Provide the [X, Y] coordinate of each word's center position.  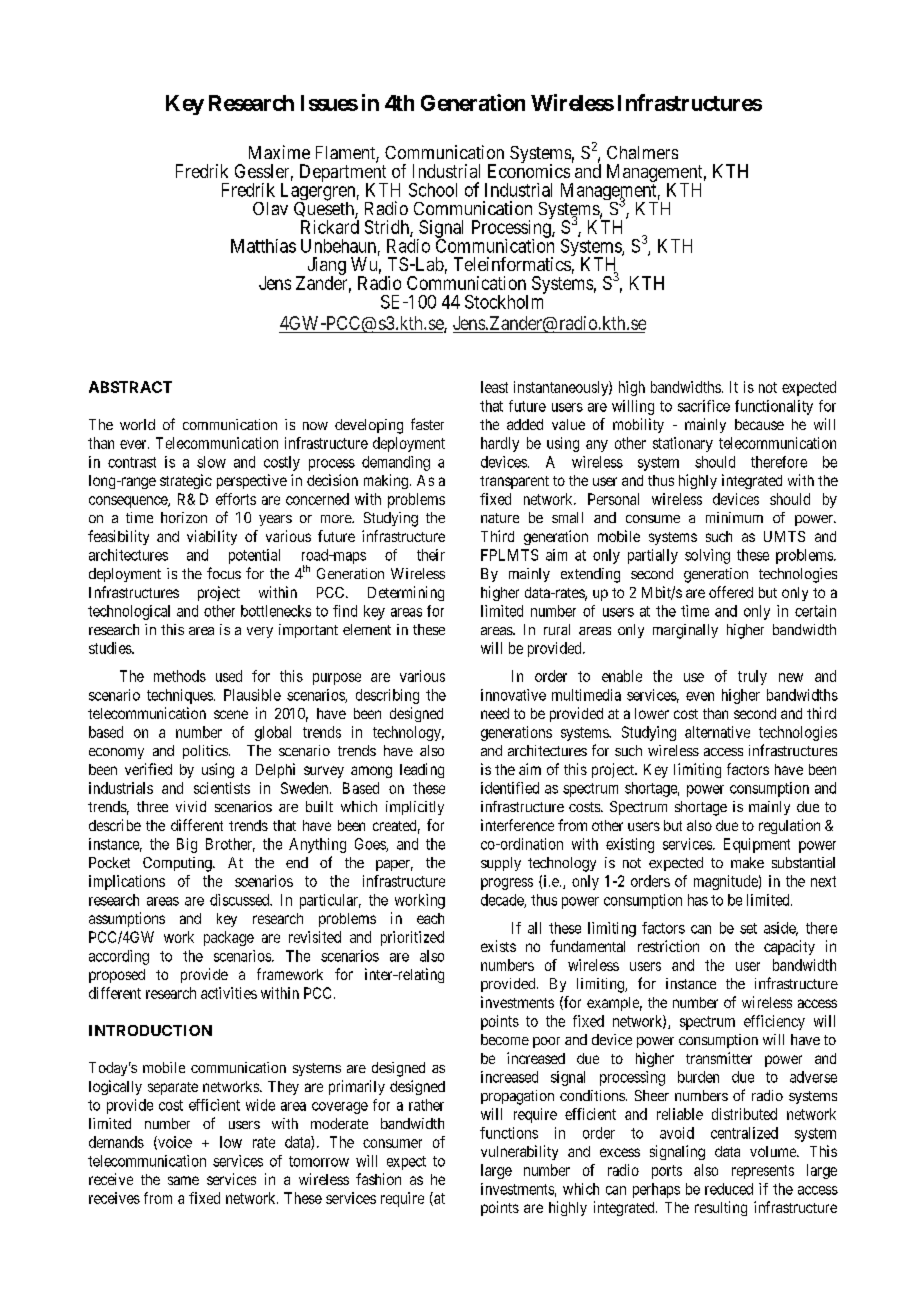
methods [180, 676]
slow [211, 462]
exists [498, 946]
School [433, 190]
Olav [270, 208]
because [759, 424]
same [183, 1180]
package [229, 938]
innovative [513, 695]
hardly [500, 444]
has [698, 900]
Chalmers [642, 152]
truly [752, 677]
